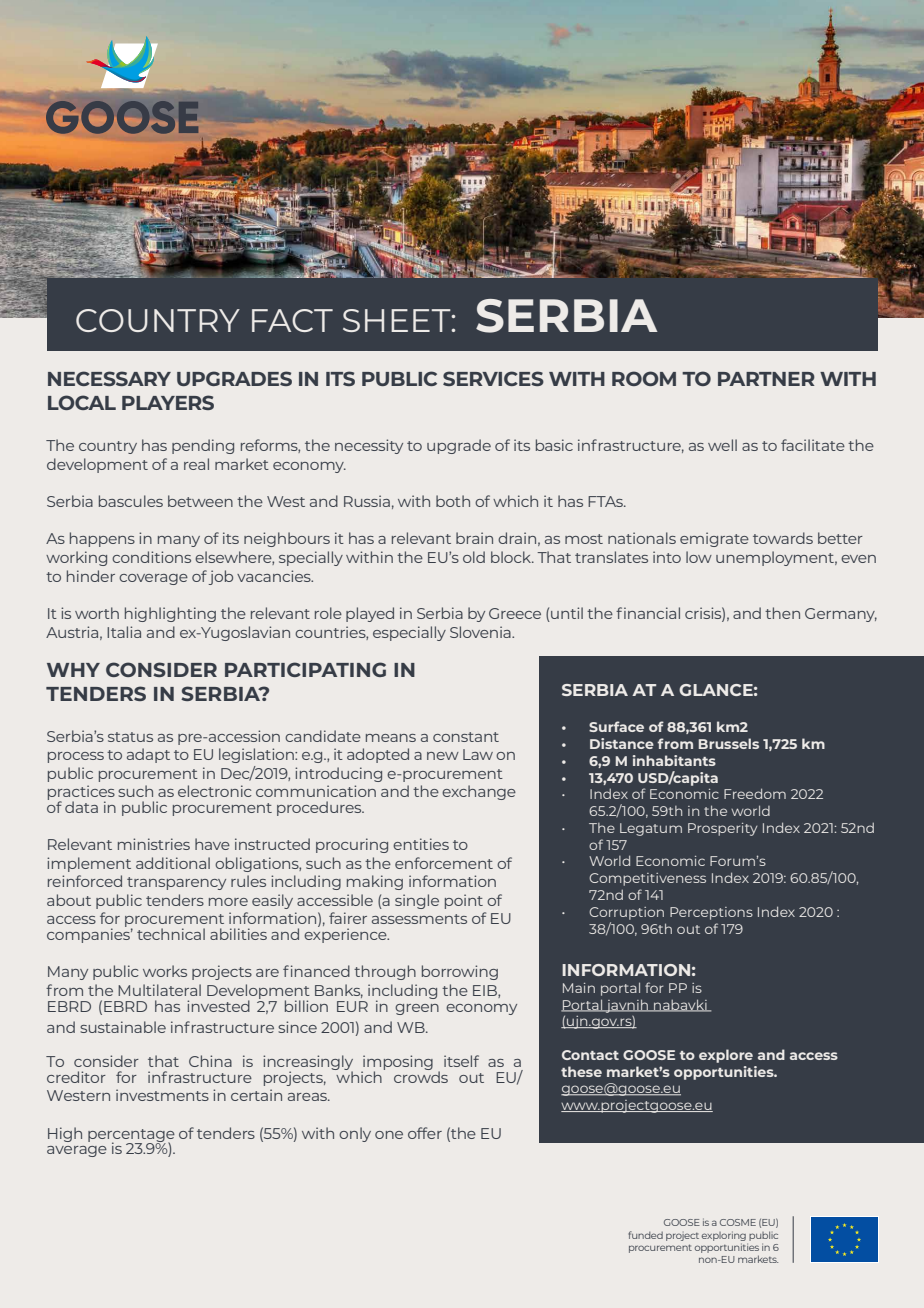 The width and height of the screenshot is (924, 1308). I want to click on percentage, so click(131, 1136).
